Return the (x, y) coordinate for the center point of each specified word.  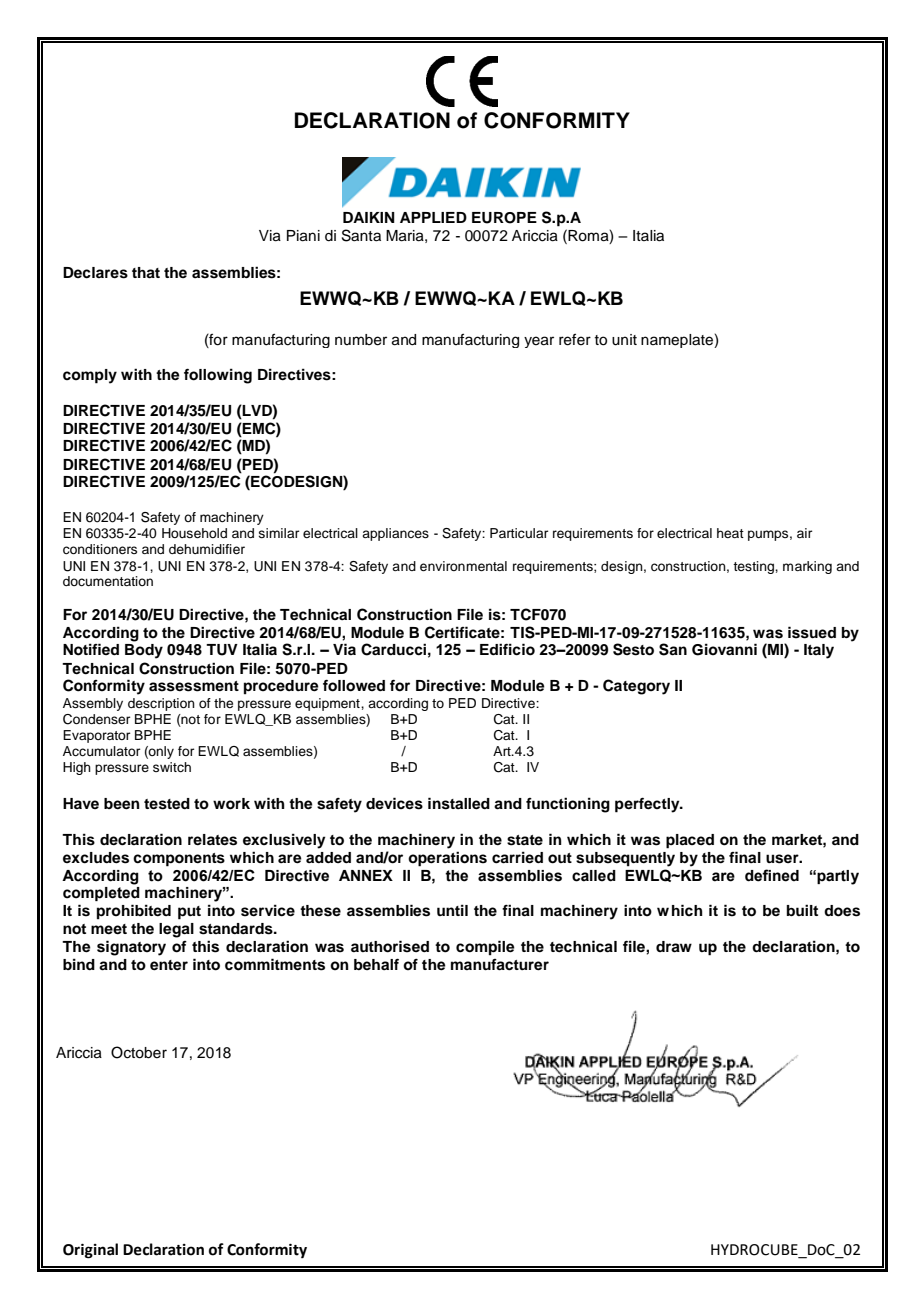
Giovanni (724, 649)
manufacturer (500, 965)
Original (90, 1251)
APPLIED (433, 217)
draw (674, 947)
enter (169, 965)
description (161, 704)
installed (459, 803)
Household (194, 533)
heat (730, 533)
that (146, 273)
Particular (519, 533)
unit (624, 340)
